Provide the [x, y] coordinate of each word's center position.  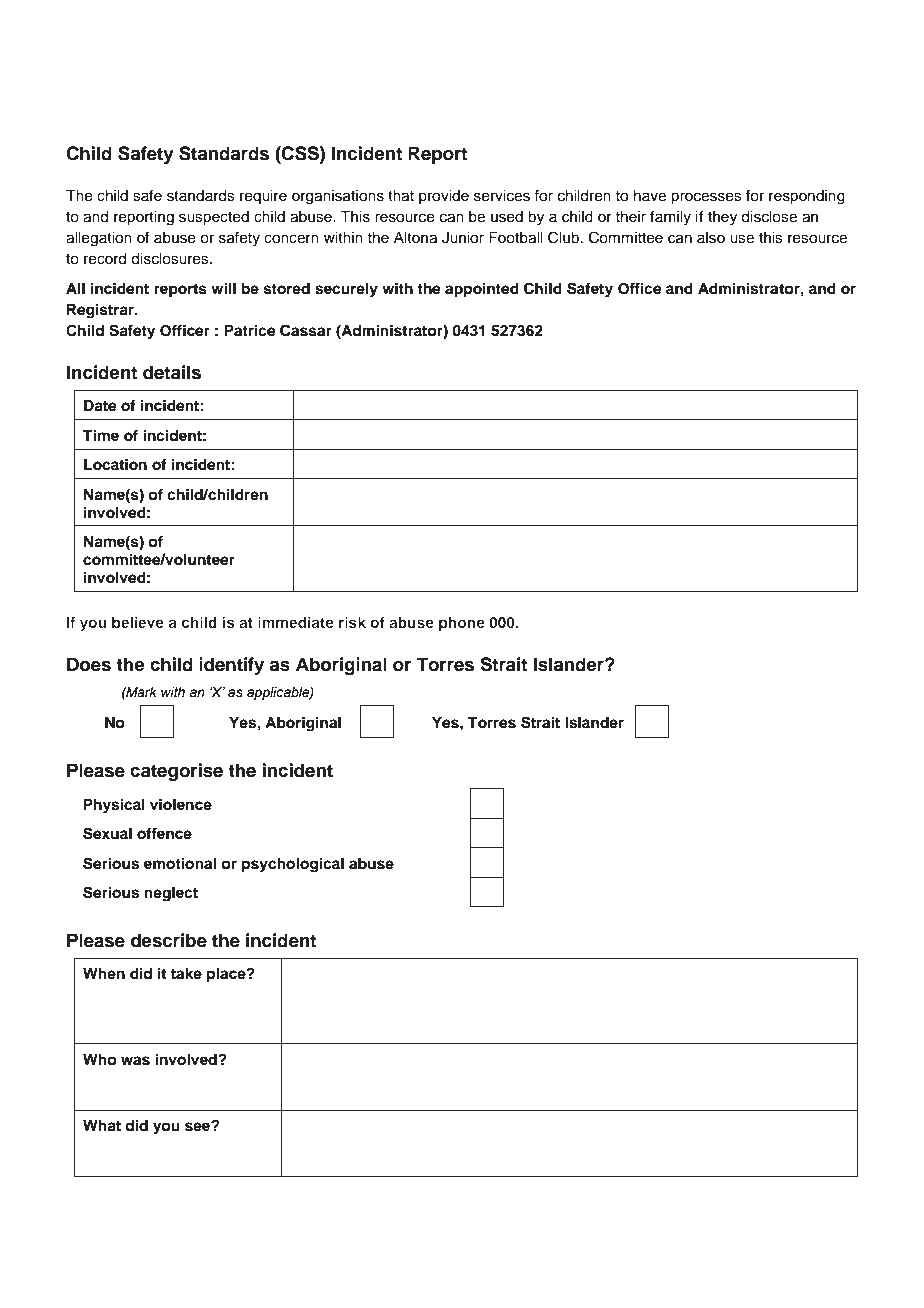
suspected [214, 218]
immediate [296, 622]
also [711, 238]
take [186, 973]
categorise [176, 772]
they [722, 218]
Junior [463, 238]
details [172, 372]
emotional [180, 863]
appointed [482, 290]
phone [462, 624]
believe [138, 622]
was [135, 1061]
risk [352, 622]
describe [169, 940]
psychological [293, 865]
